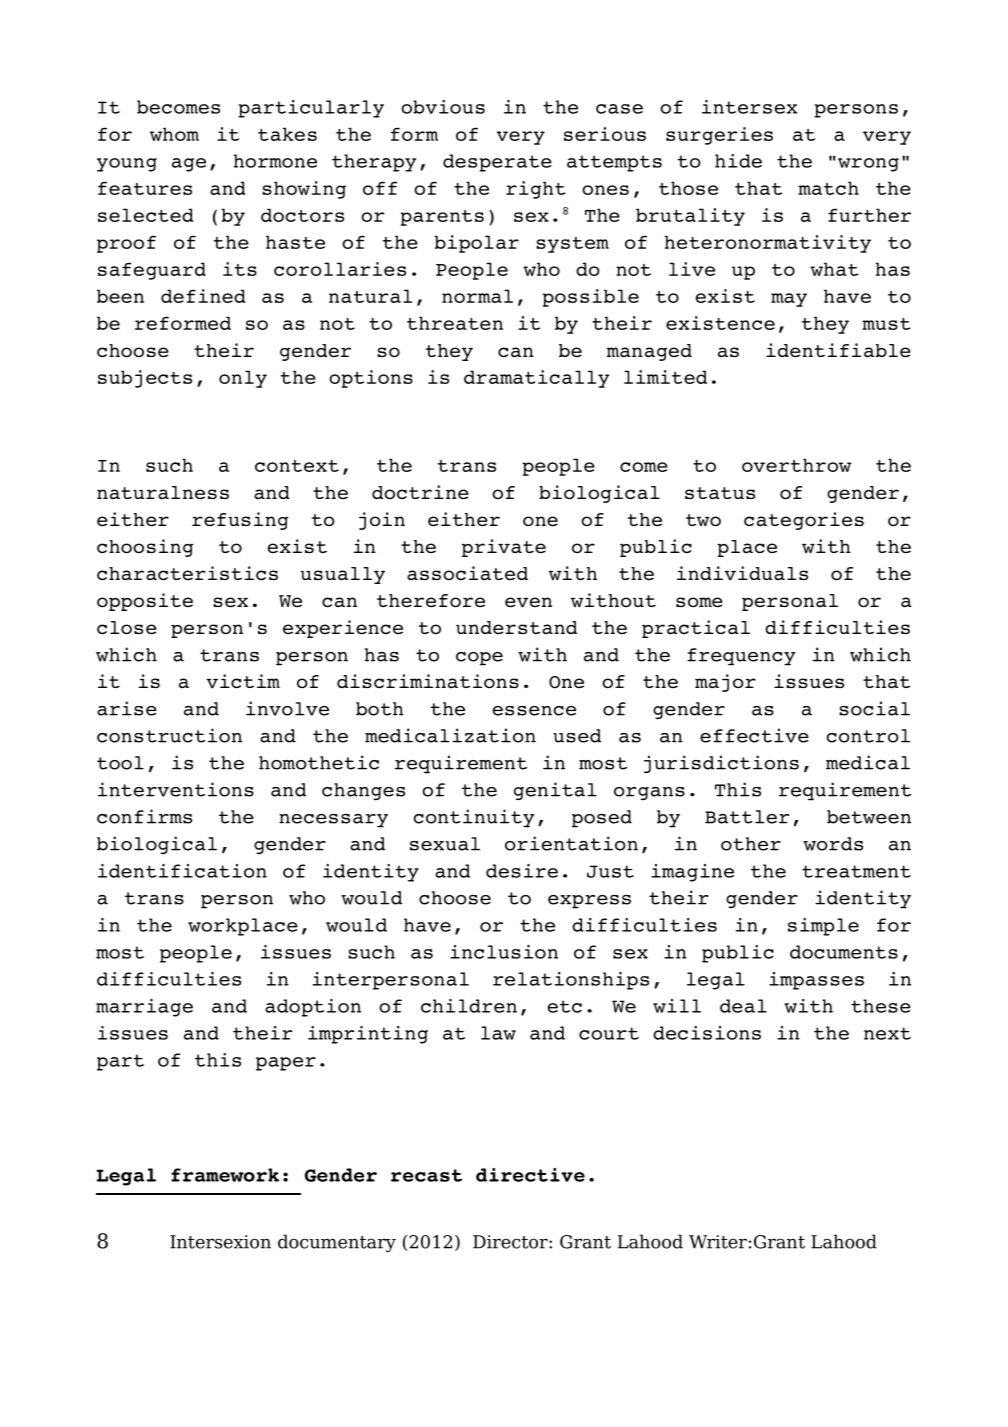  Describe the element at coordinates (243, 681) in the image. I see `victim` at that location.
